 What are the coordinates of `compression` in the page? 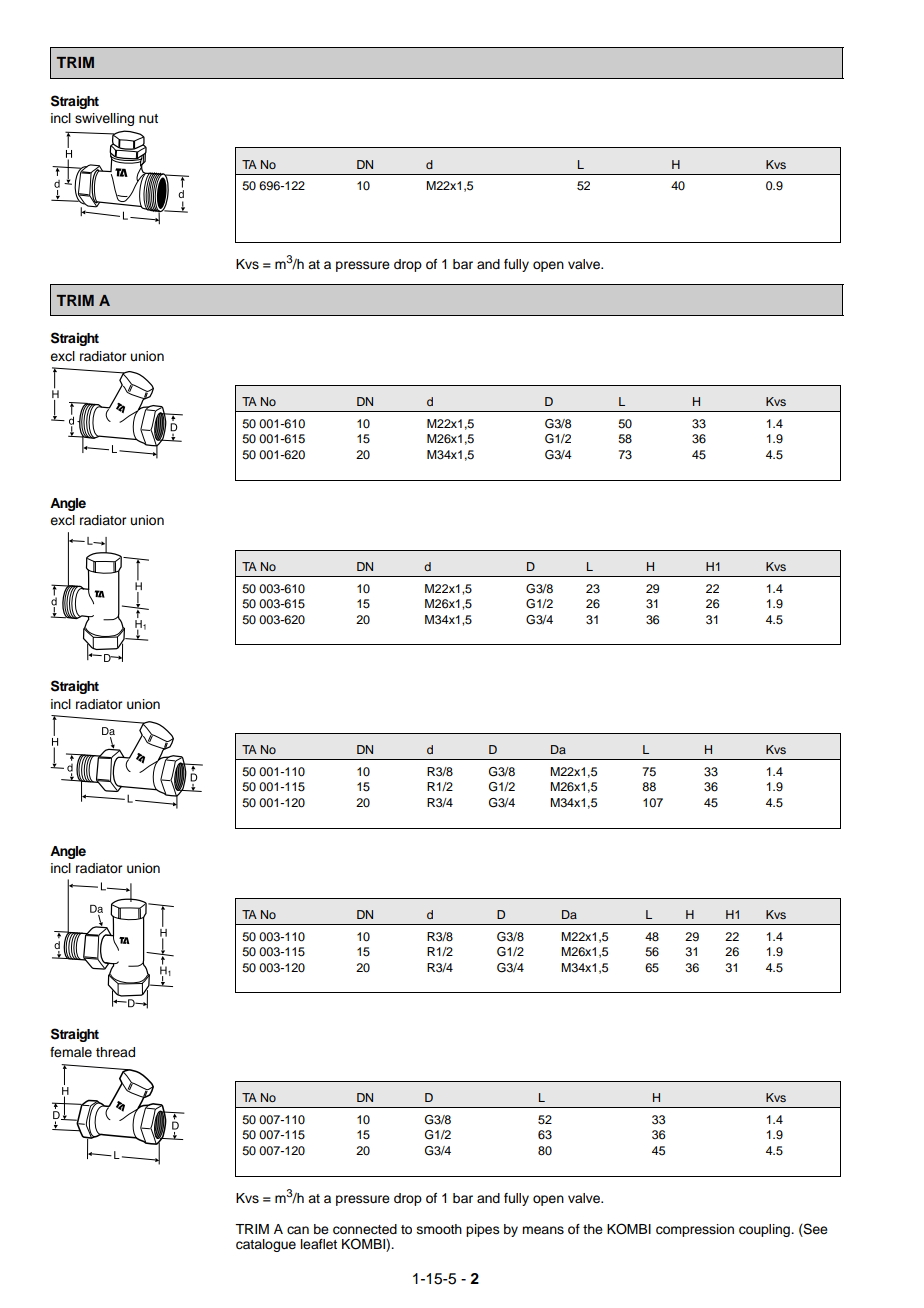 It's located at (695, 1230).
